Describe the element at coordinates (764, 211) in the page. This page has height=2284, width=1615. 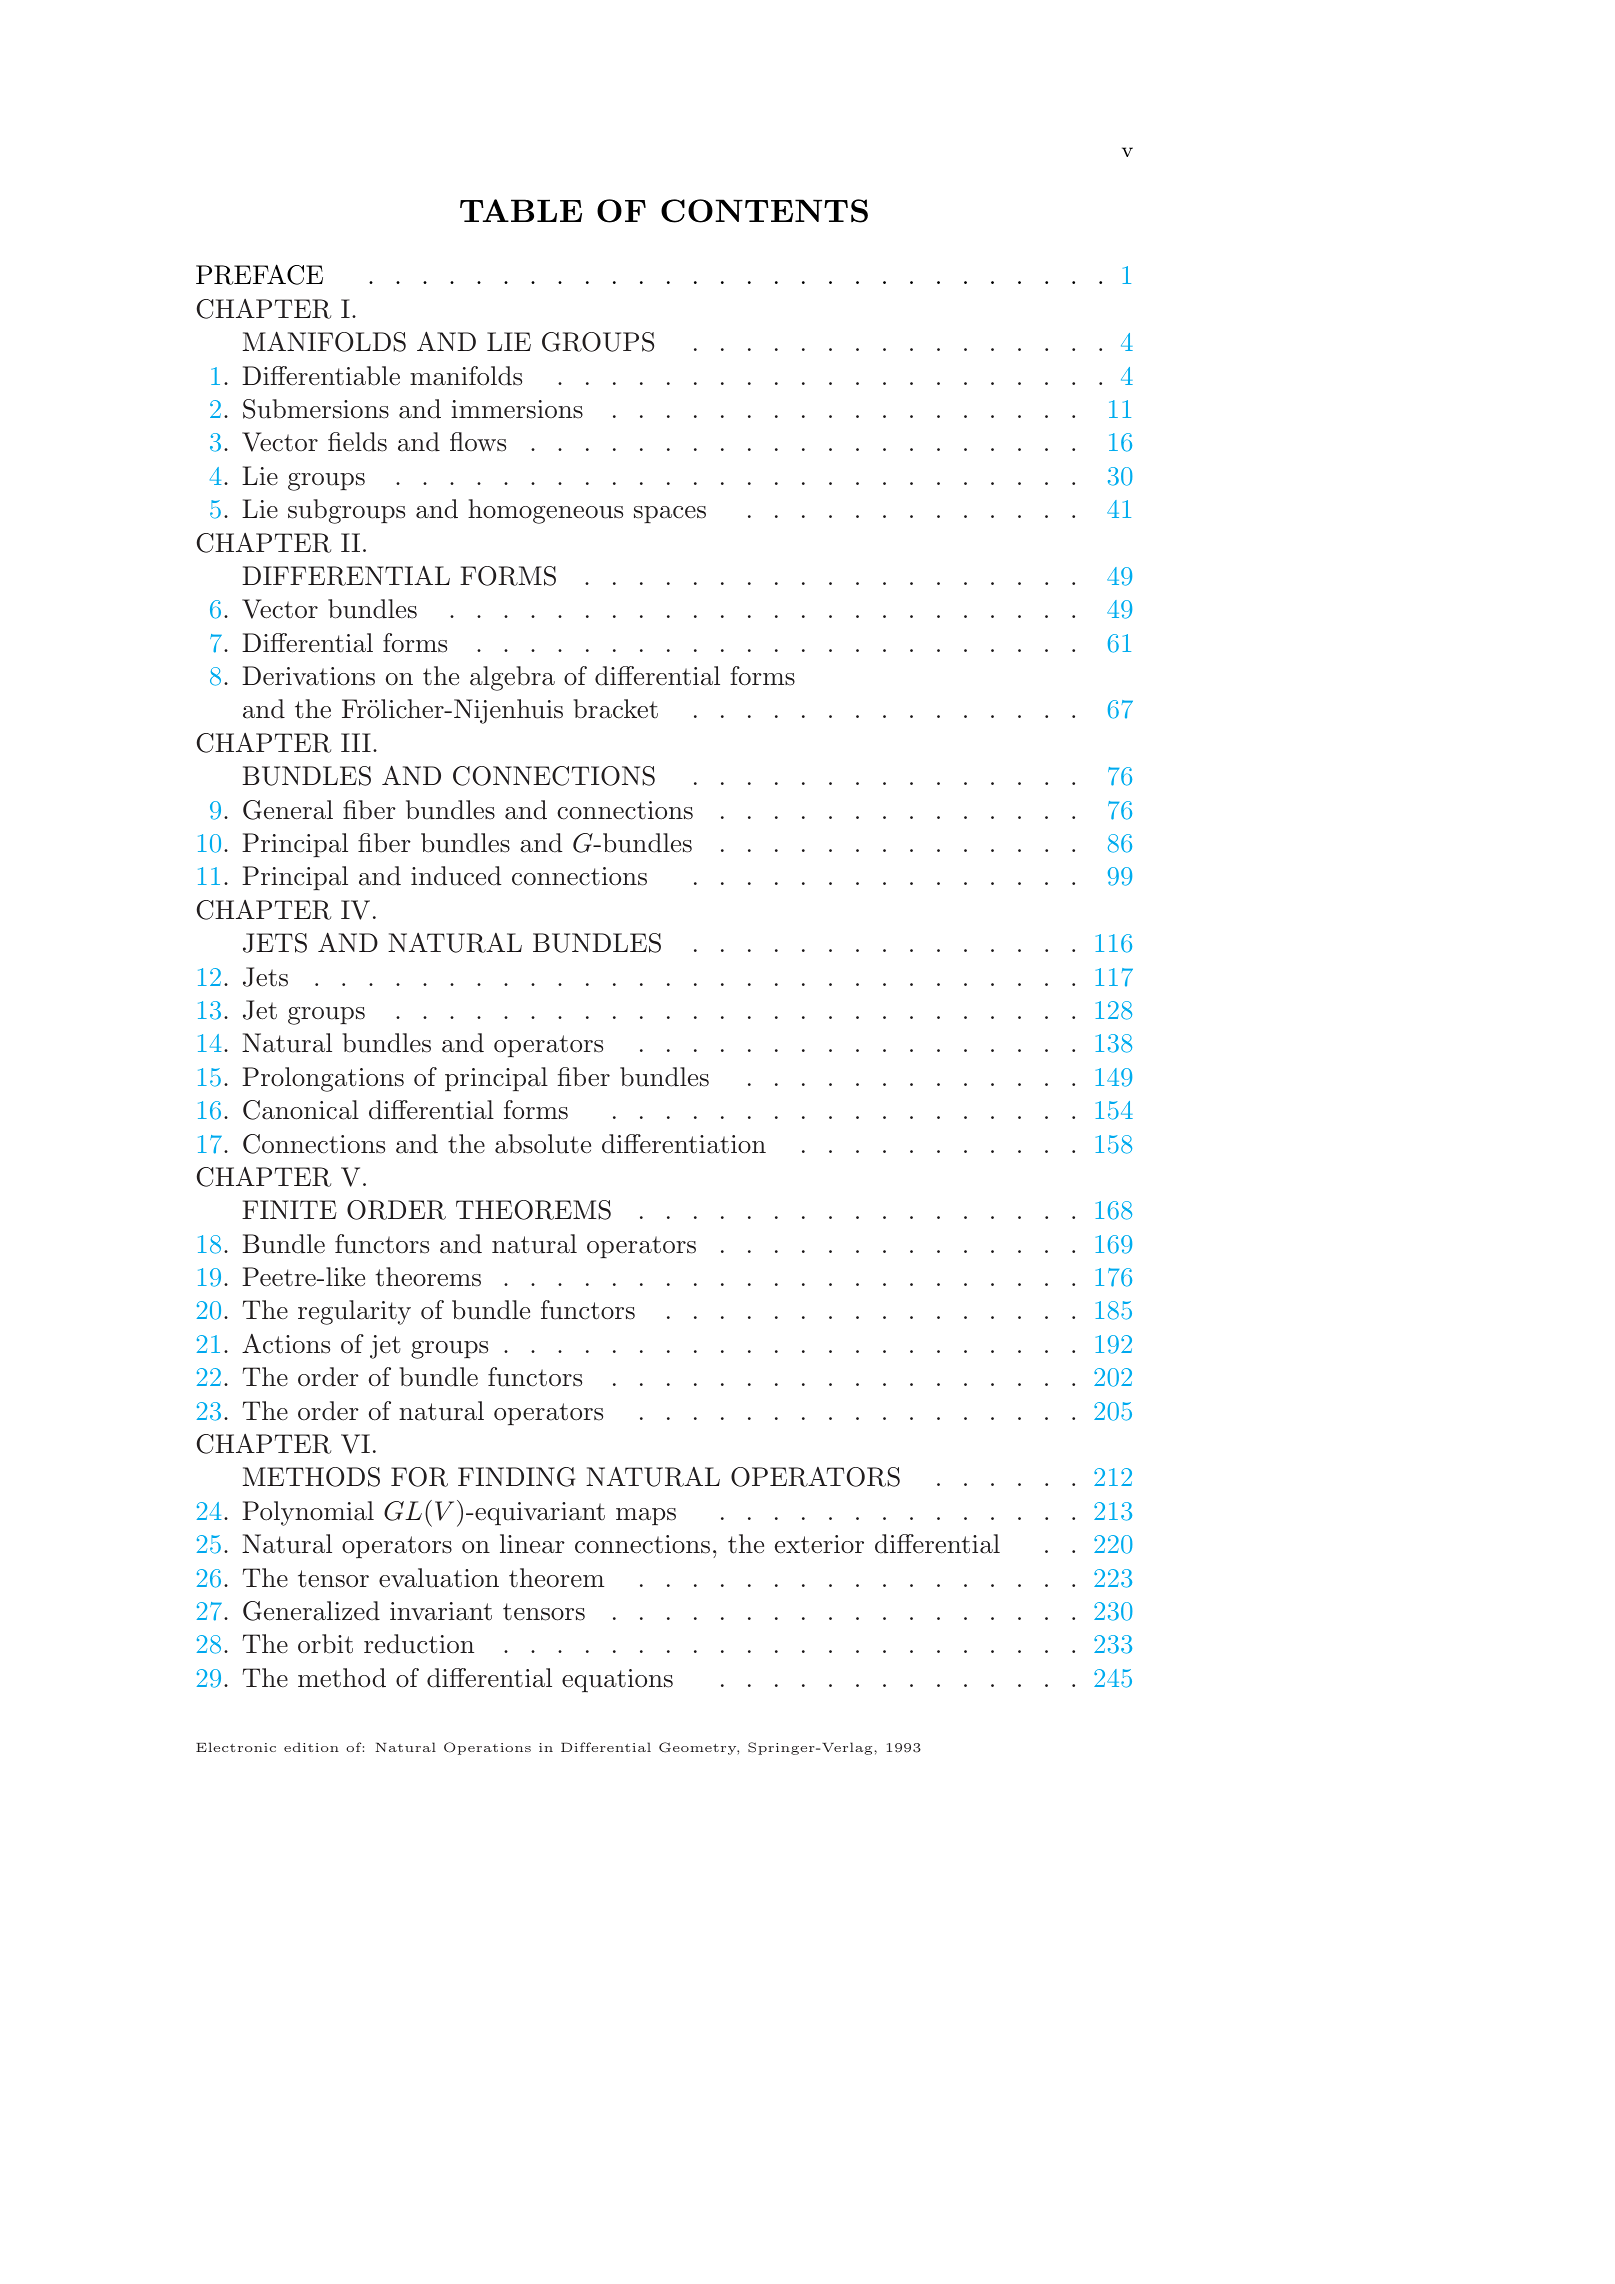
I see `CONTENTS` at that location.
